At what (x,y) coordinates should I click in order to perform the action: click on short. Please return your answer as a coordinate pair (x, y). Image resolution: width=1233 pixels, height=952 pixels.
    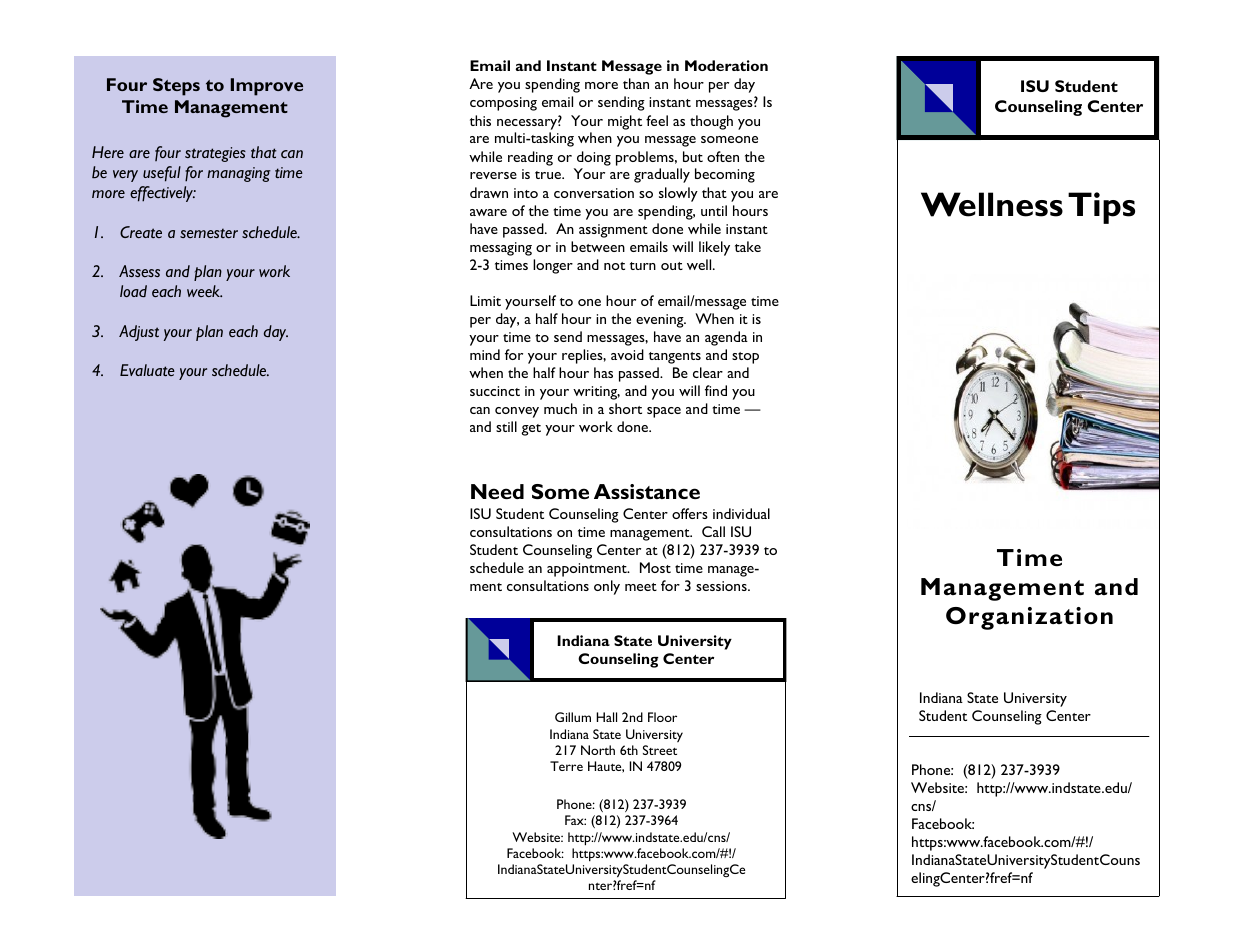
    Looking at the image, I should click on (625, 408).
